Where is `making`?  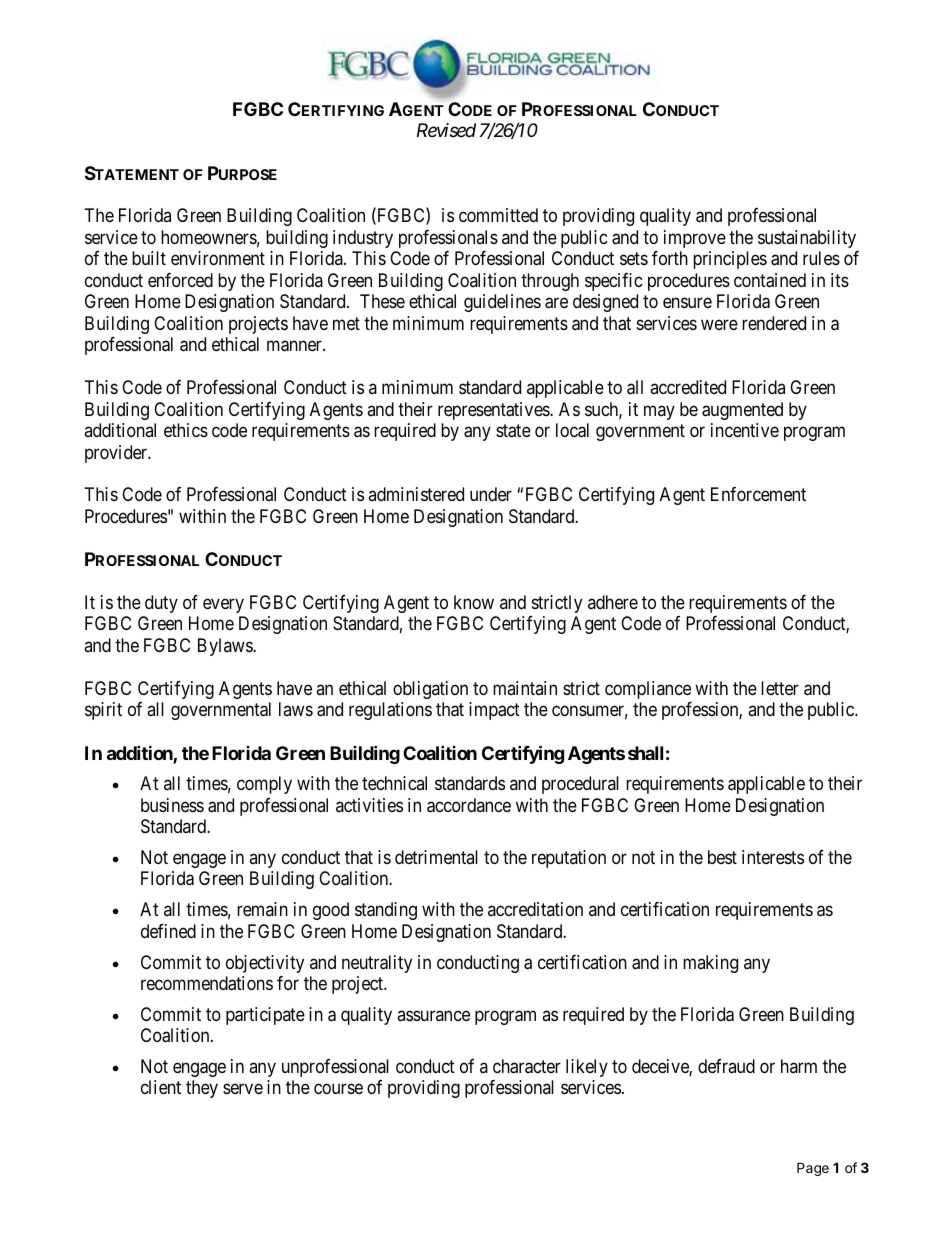 making is located at coordinates (710, 964).
